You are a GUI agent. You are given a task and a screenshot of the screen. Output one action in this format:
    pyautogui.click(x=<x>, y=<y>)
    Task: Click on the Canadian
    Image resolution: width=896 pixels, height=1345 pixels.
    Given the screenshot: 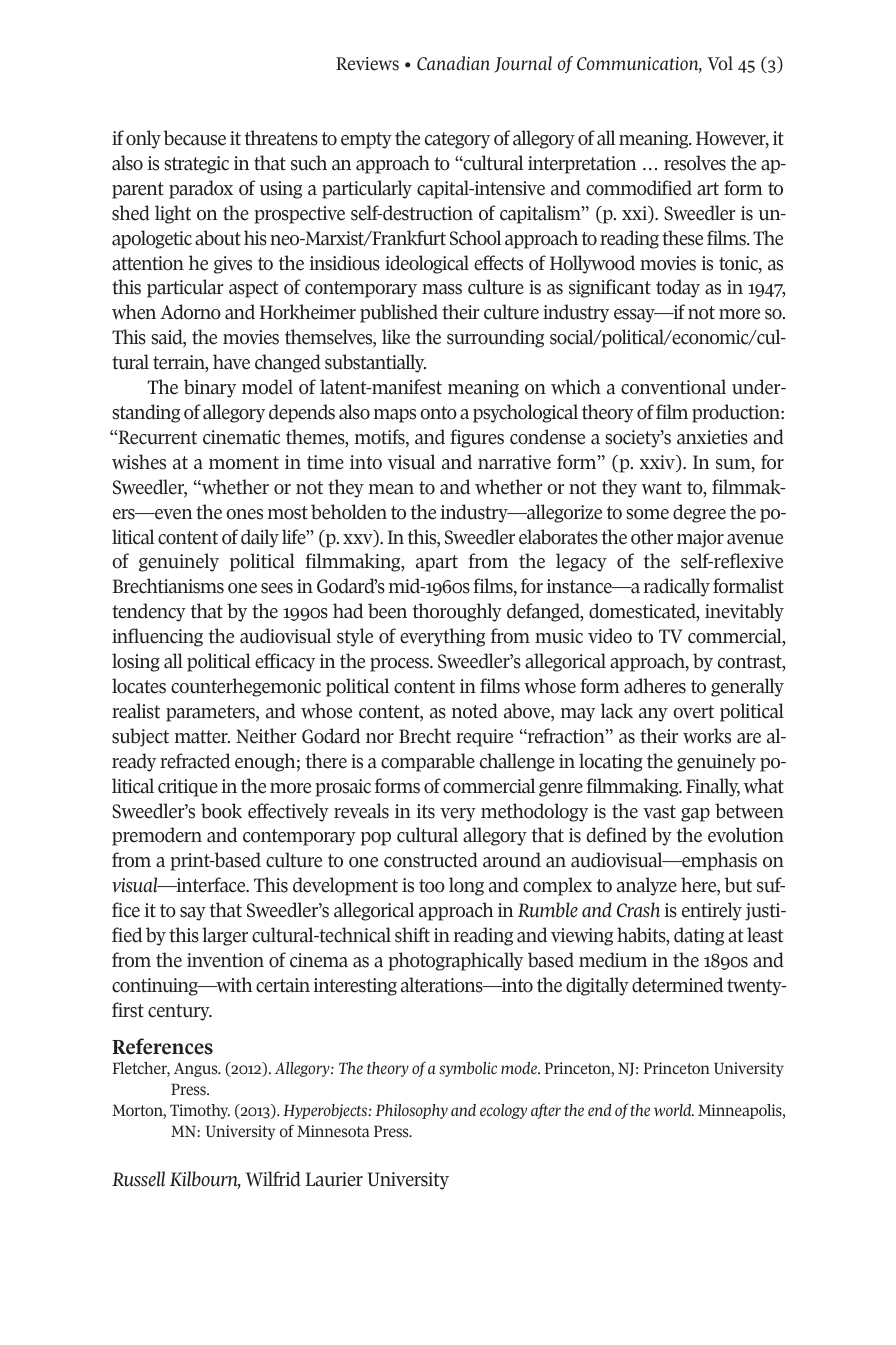 What is the action you would take?
    pyautogui.click(x=453, y=63)
